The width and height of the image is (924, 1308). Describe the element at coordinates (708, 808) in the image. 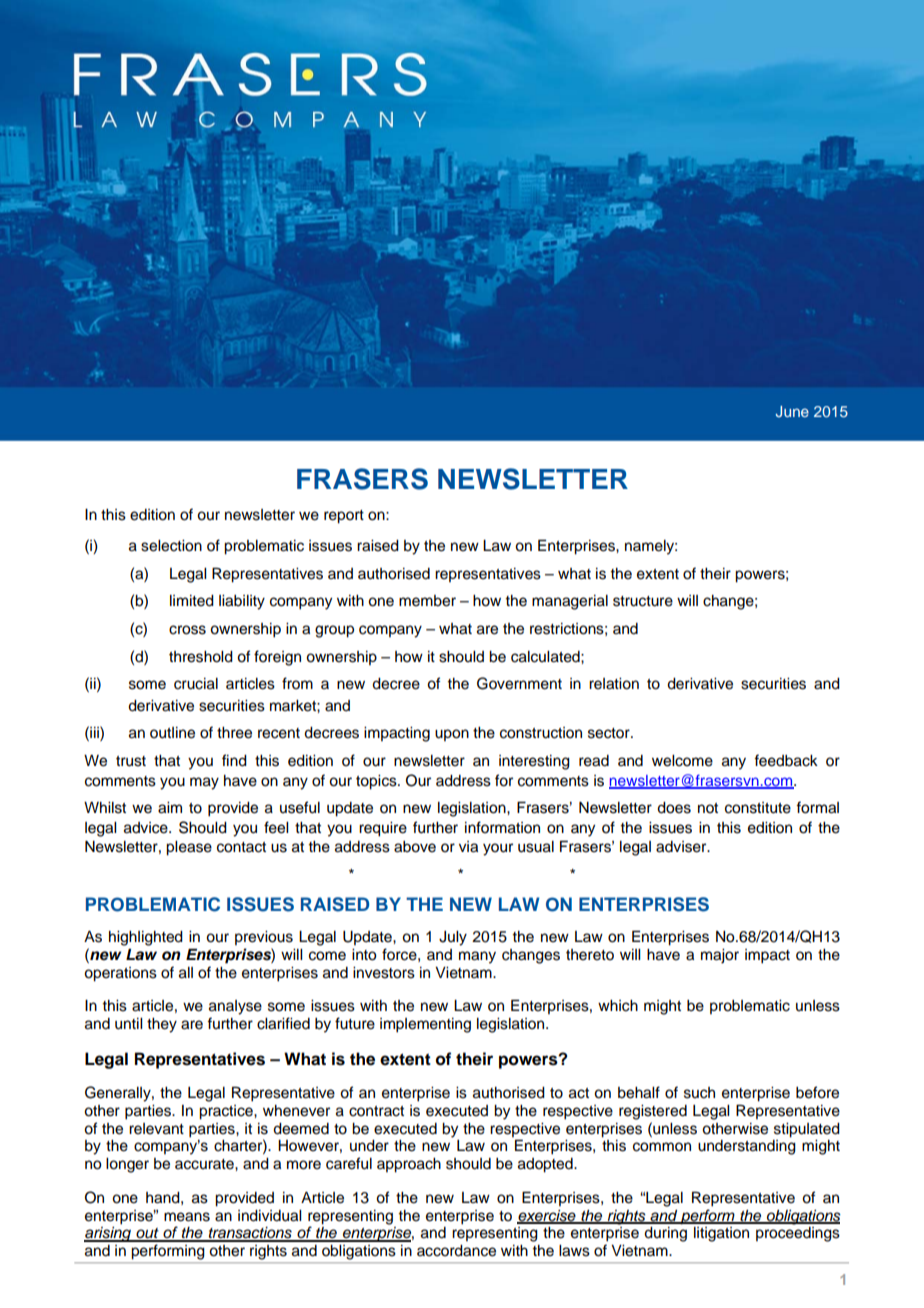

I see `not` at that location.
